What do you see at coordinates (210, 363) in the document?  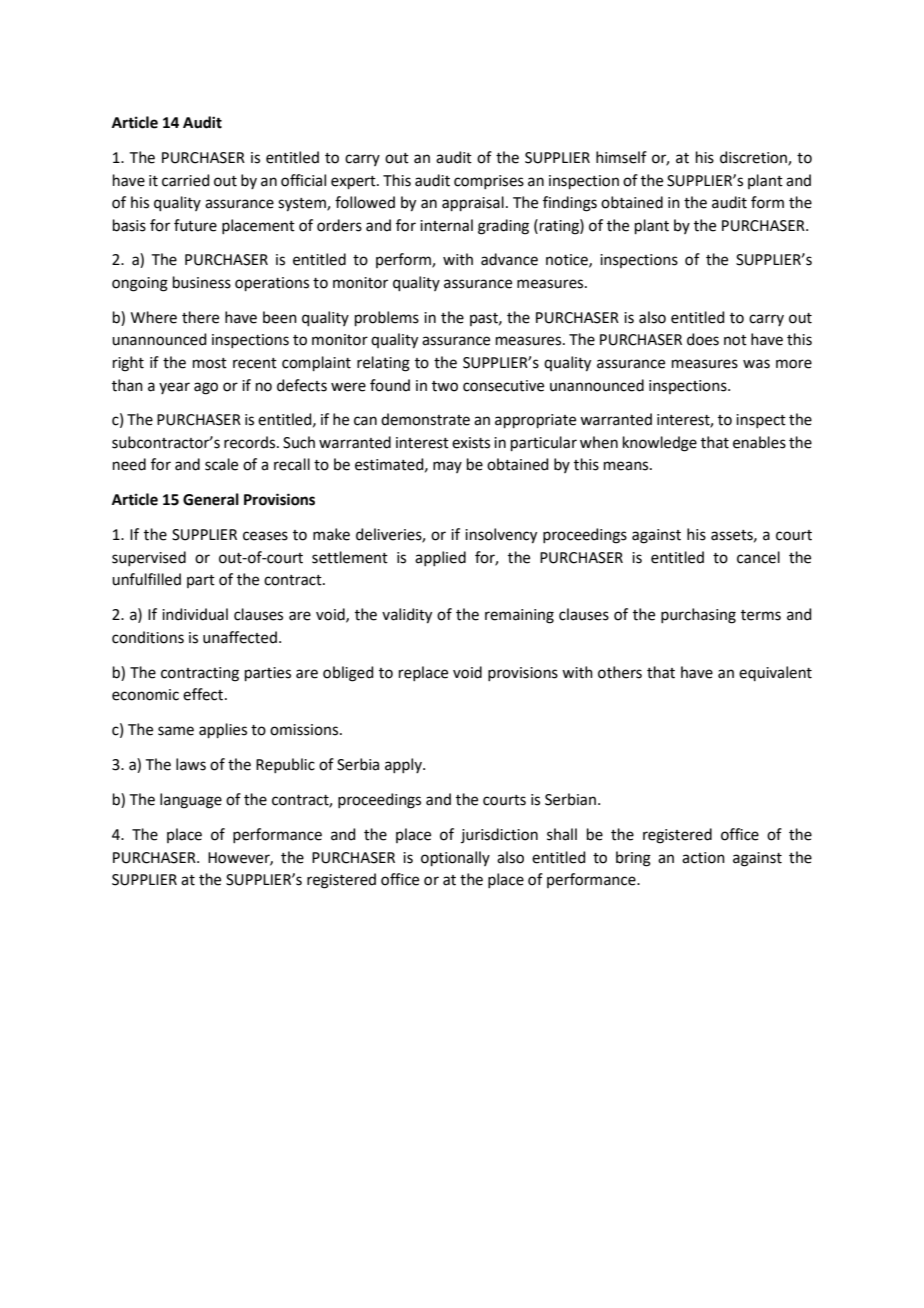 I see `most` at bounding box center [210, 363].
